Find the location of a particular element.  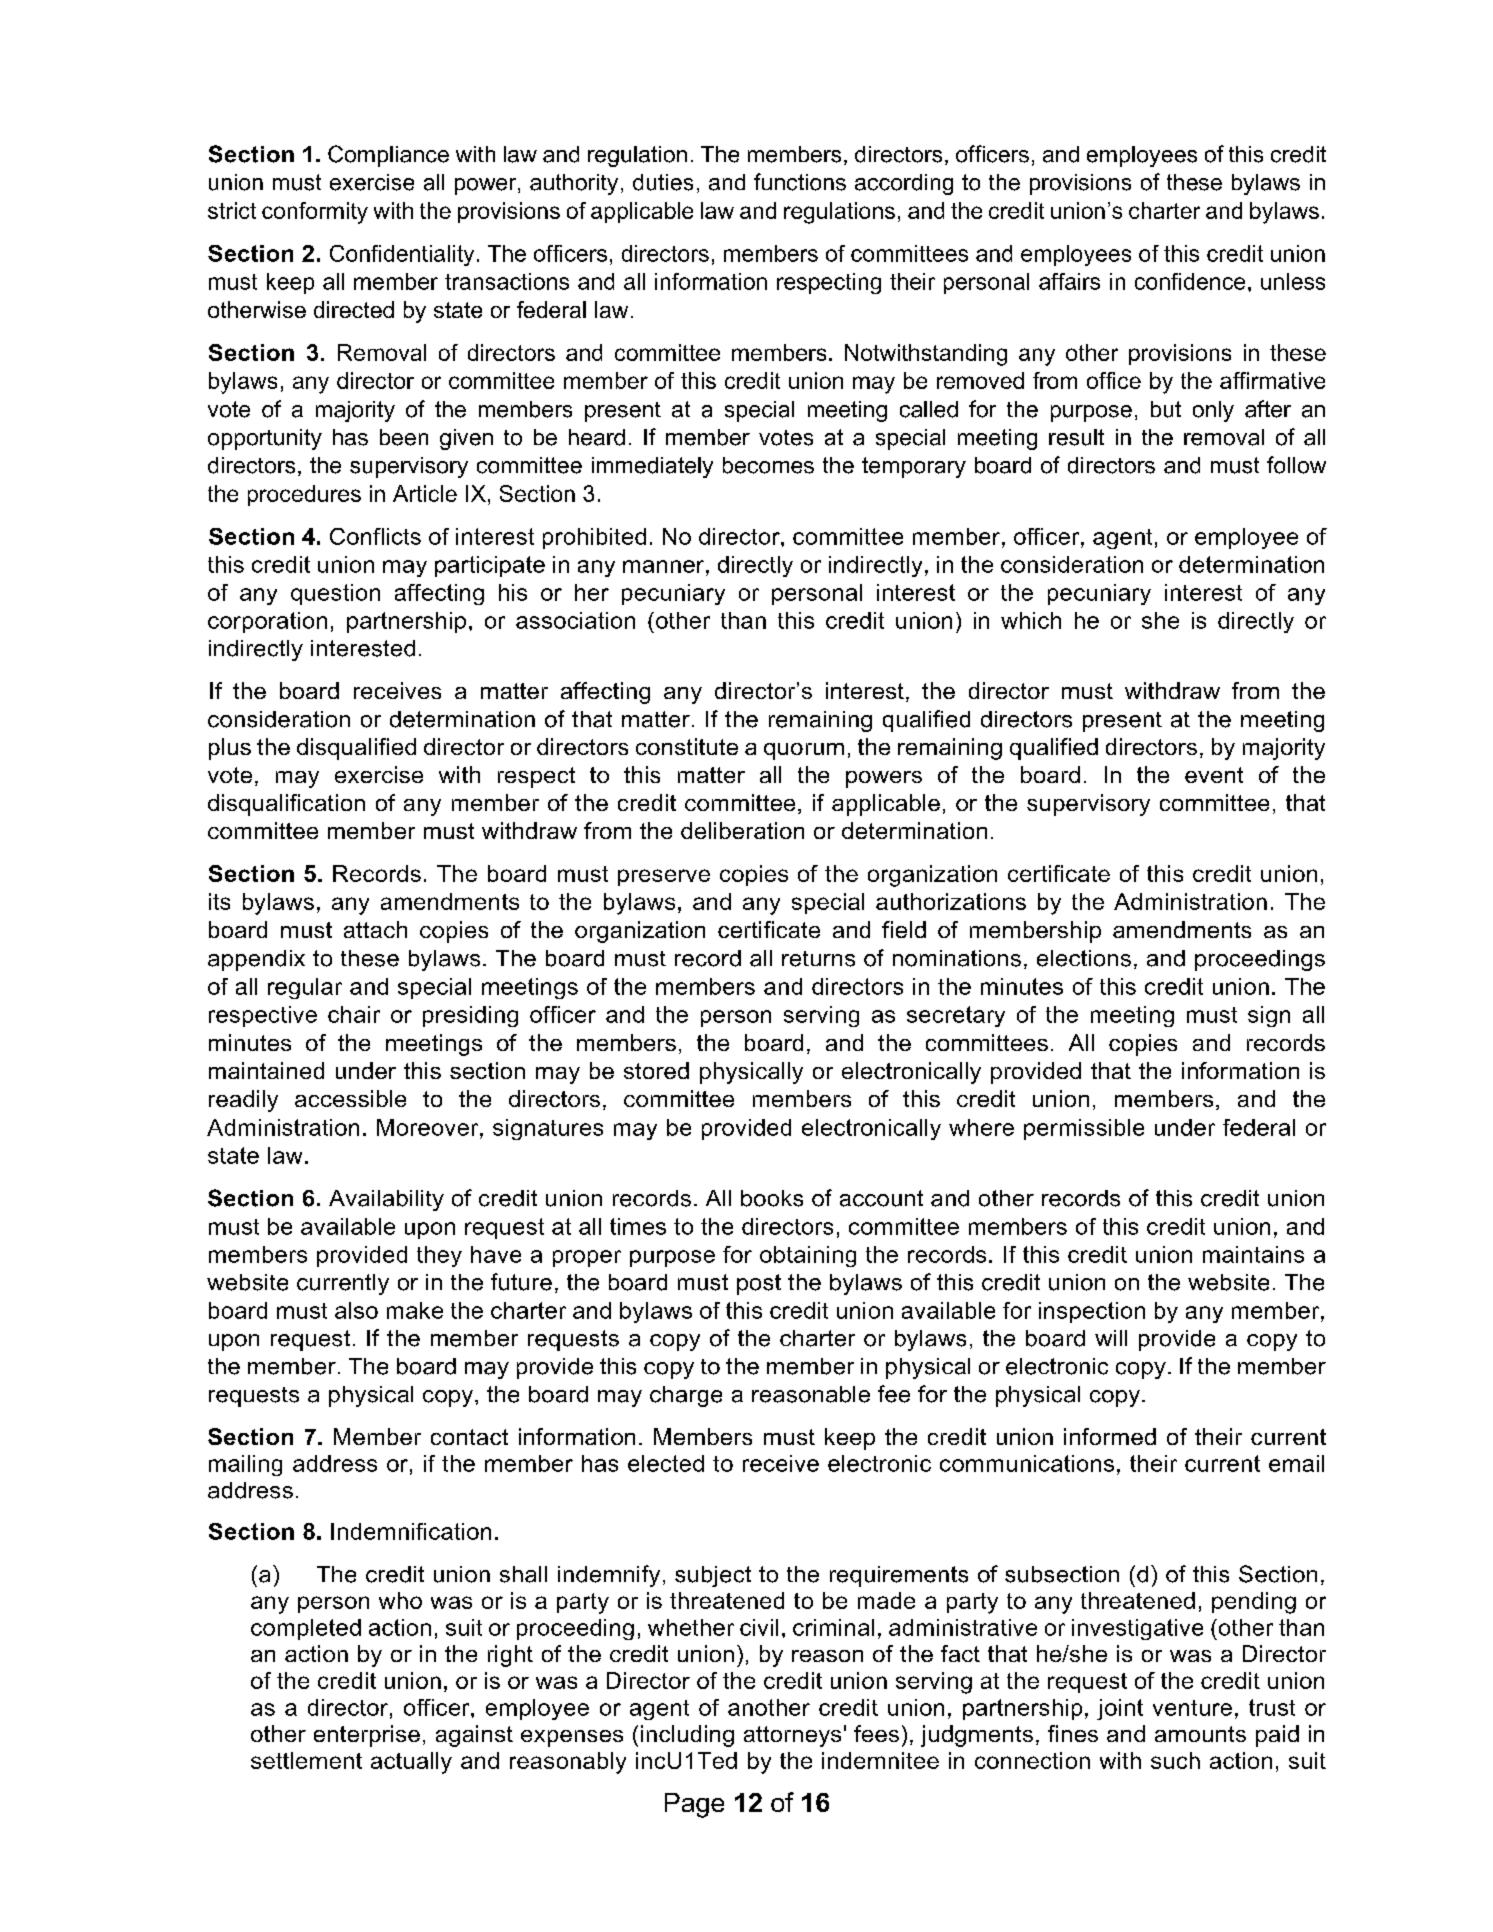

elections is located at coordinates (1084, 958).
